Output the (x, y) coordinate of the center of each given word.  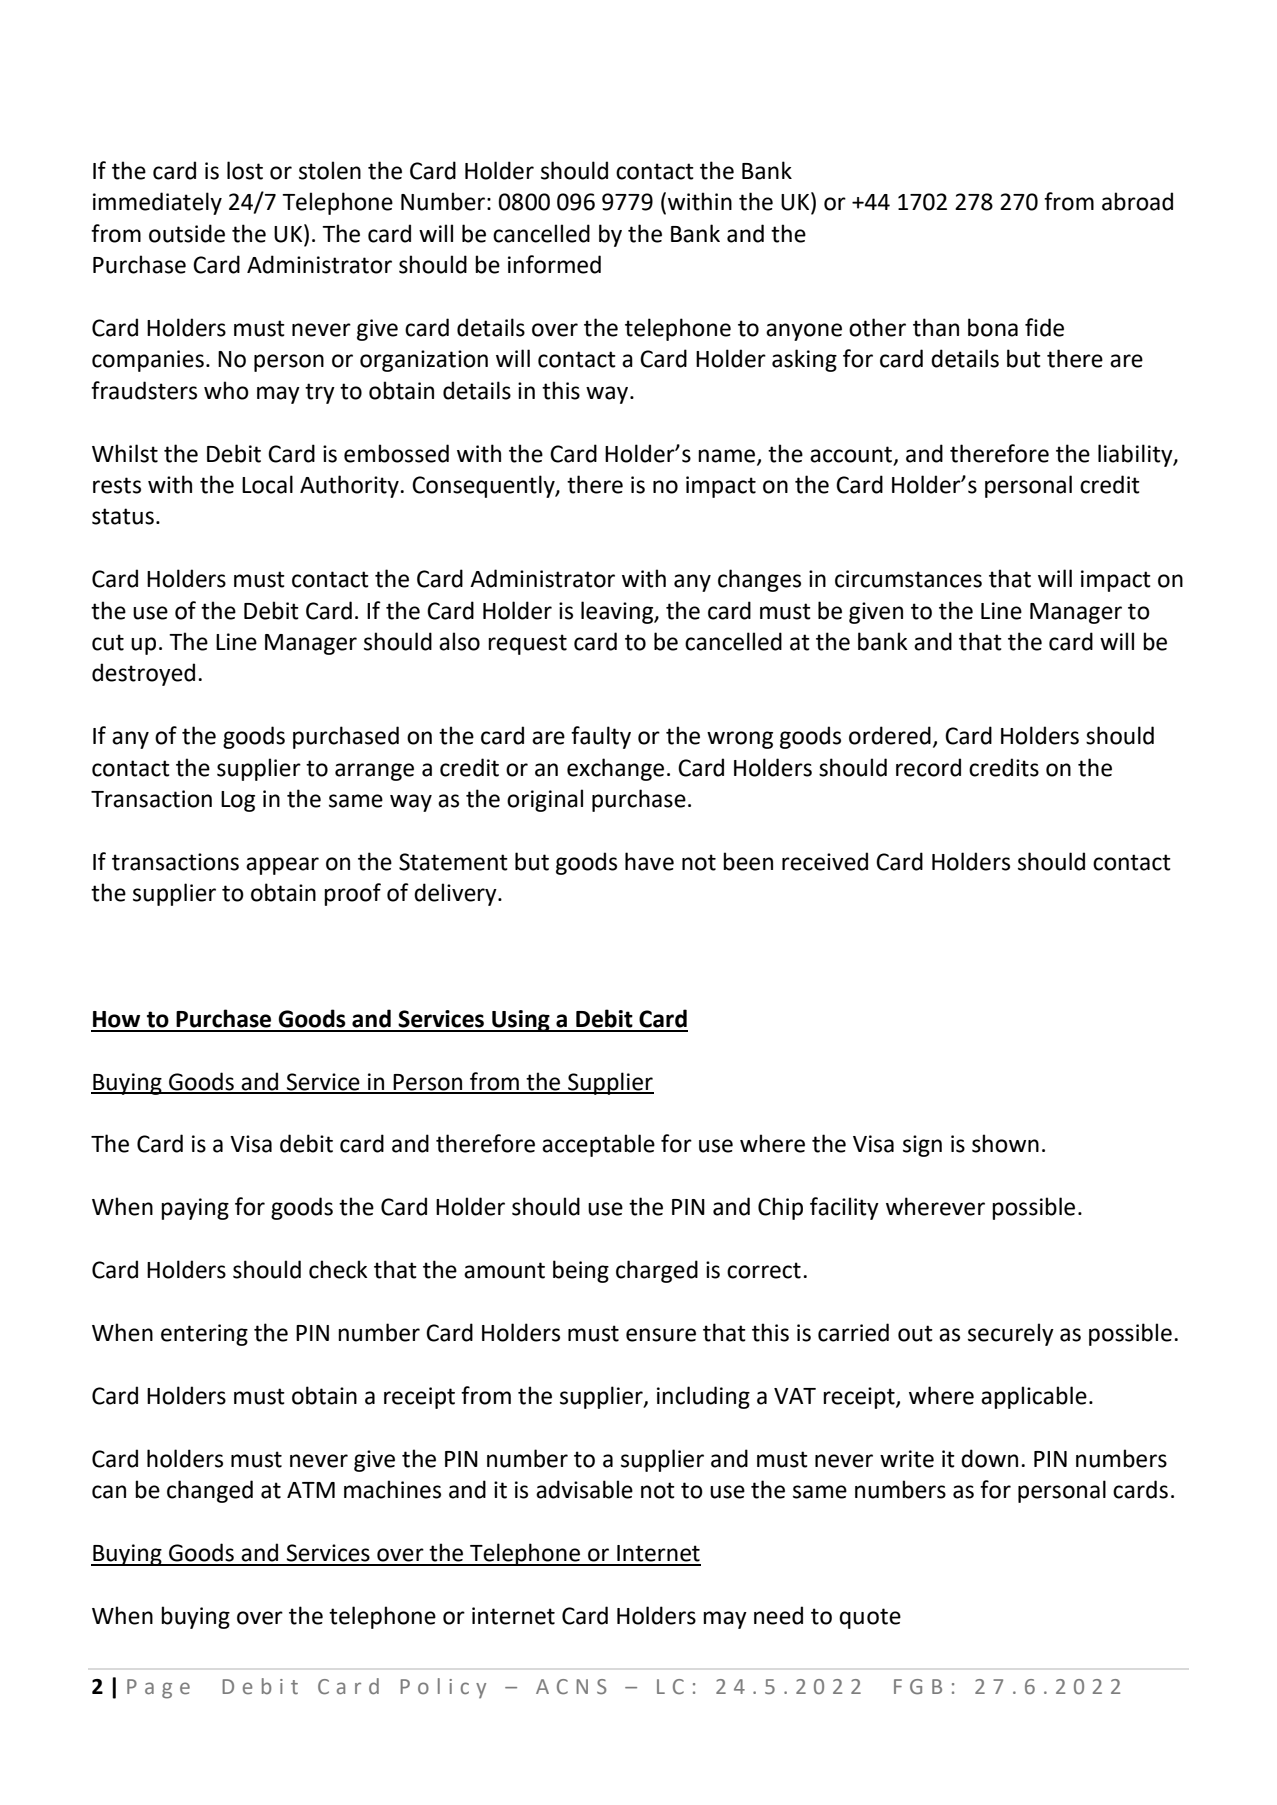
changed (210, 1491)
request (527, 644)
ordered (890, 735)
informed (554, 264)
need (778, 1615)
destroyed (143, 674)
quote (870, 1618)
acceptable (598, 1145)
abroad (1137, 201)
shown (1005, 1143)
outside (187, 233)
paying (195, 1209)
